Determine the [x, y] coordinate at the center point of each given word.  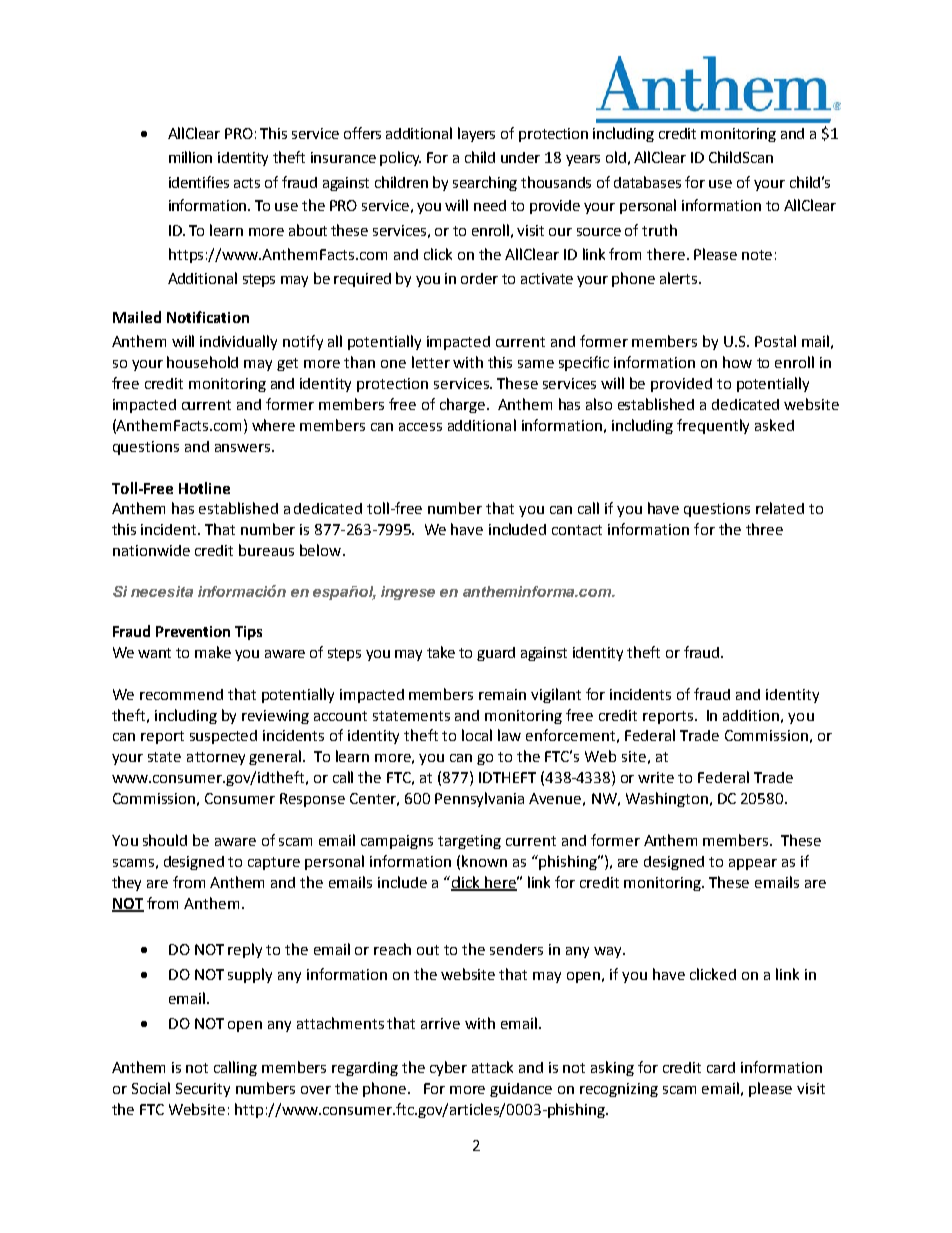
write [656, 777]
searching [485, 183]
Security [203, 1090]
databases [647, 182]
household [202, 362]
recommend [181, 694]
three [764, 529]
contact [577, 530]
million [190, 157]
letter [431, 362]
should [165, 840]
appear [753, 864]
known [484, 861]
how [737, 362]
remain [502, 694]
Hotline [204, 488]
